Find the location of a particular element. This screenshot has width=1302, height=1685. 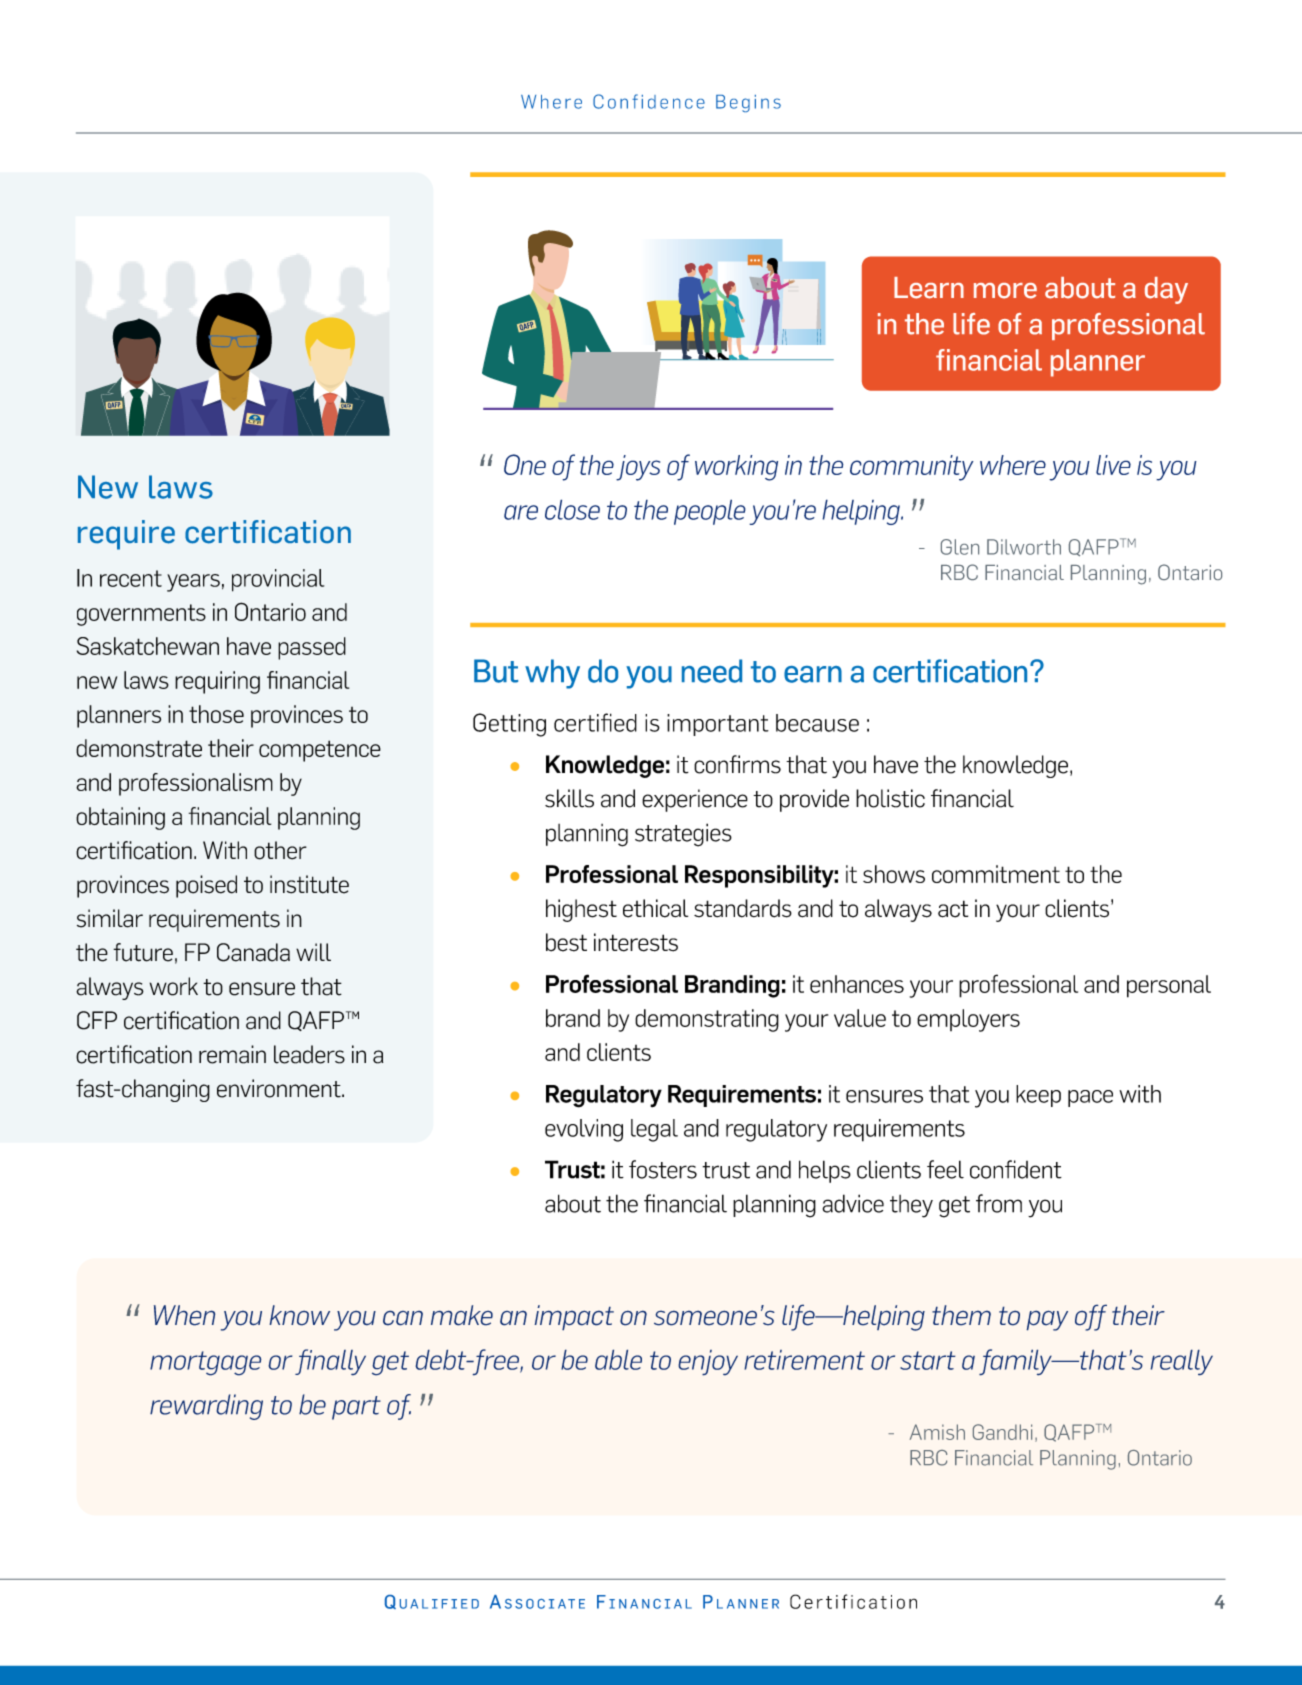

Begins is located at coordinates (748, 103).
